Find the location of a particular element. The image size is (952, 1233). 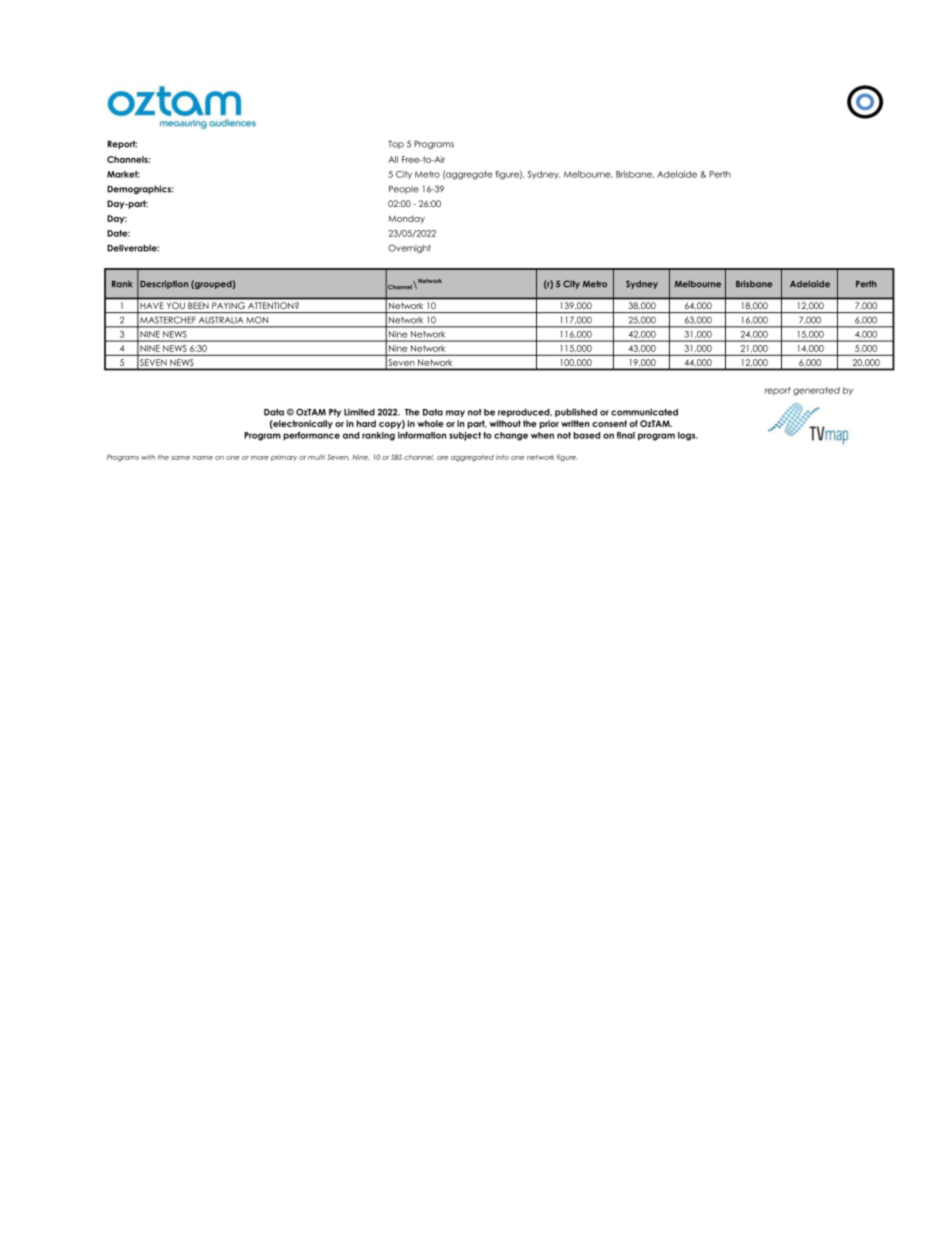

Pty is located at coordinates (335, 413).
